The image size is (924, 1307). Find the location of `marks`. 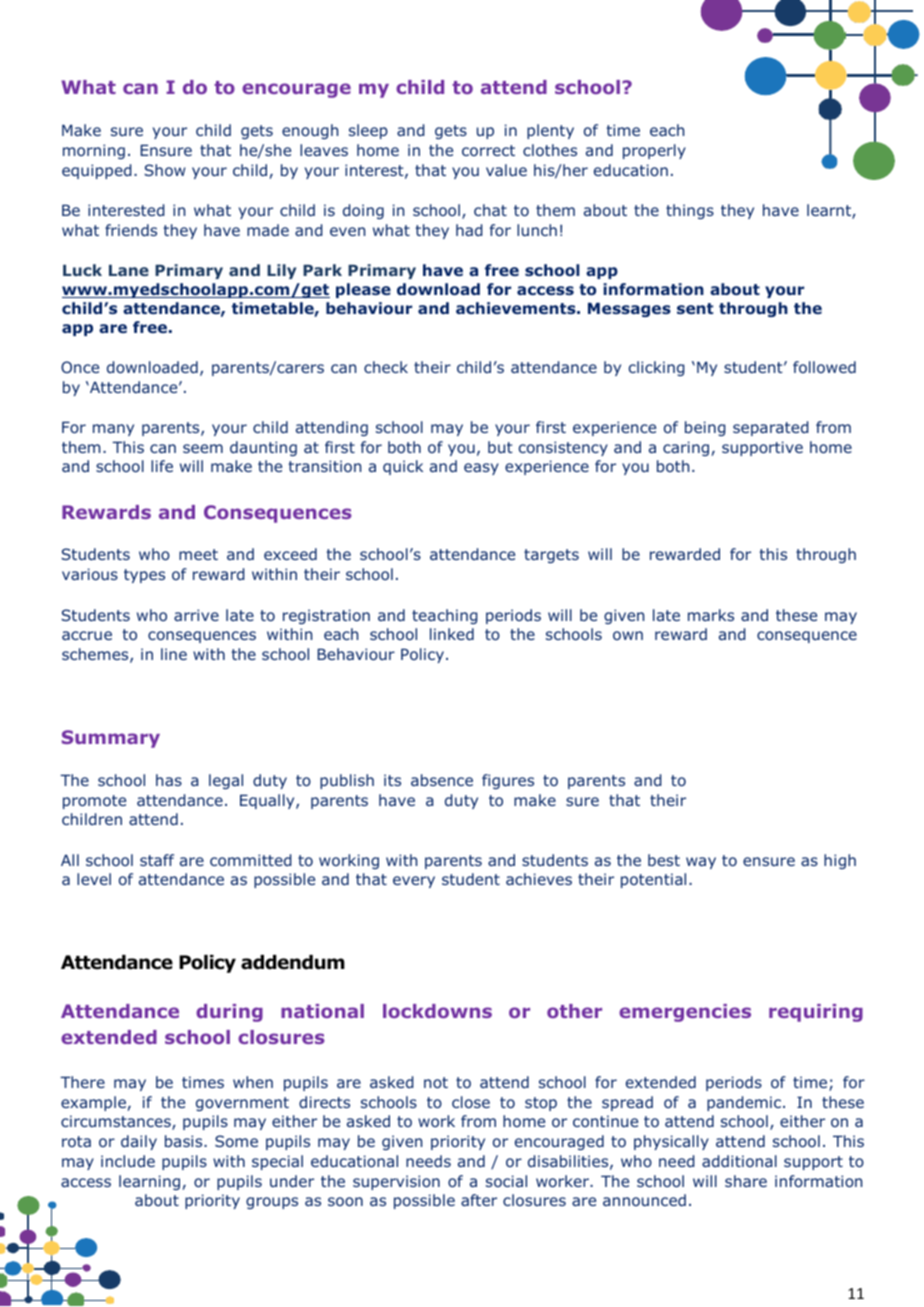

marks is located at coordinates (711, 615).
